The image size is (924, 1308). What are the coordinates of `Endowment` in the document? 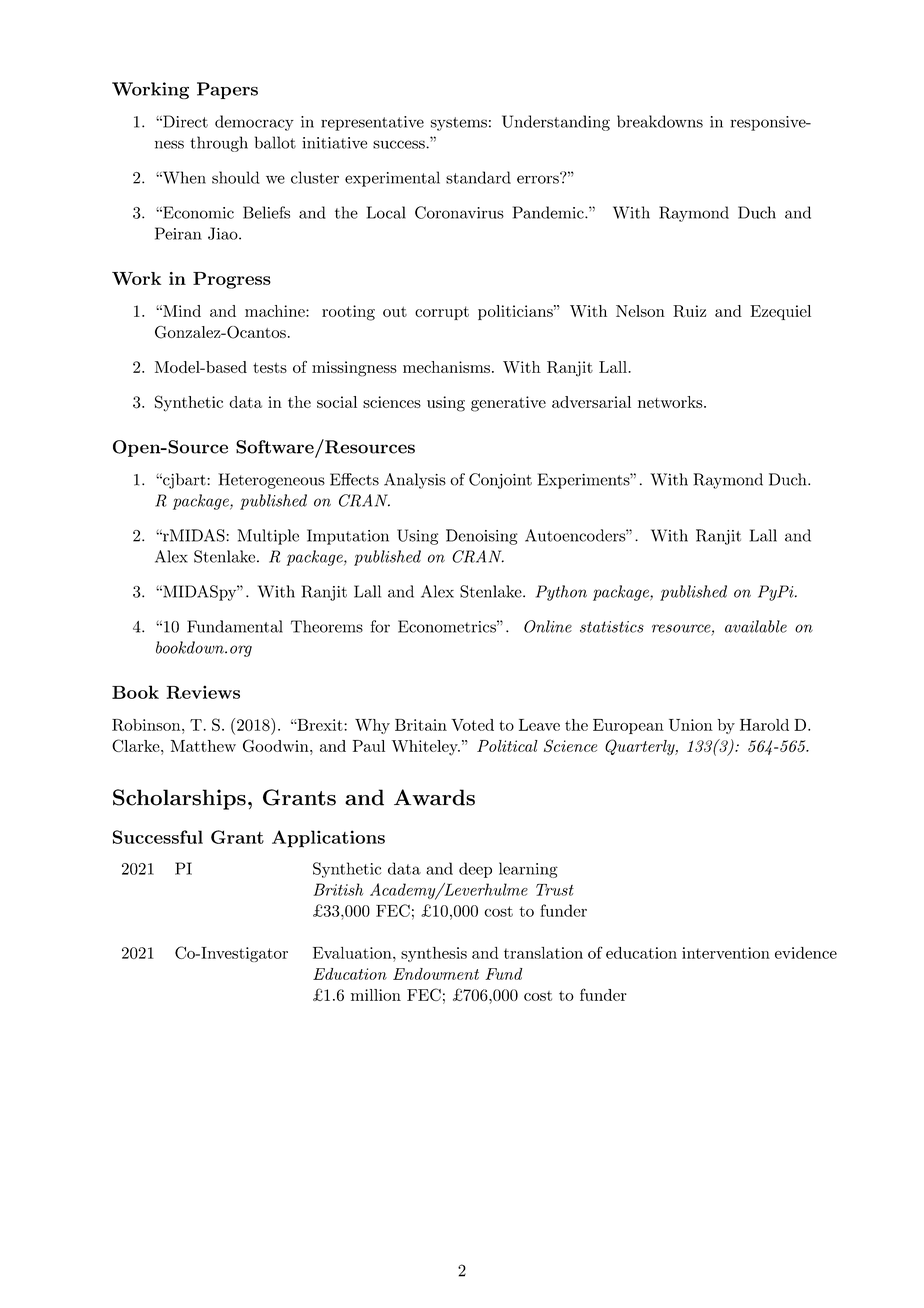 It's located at (436, 974).
